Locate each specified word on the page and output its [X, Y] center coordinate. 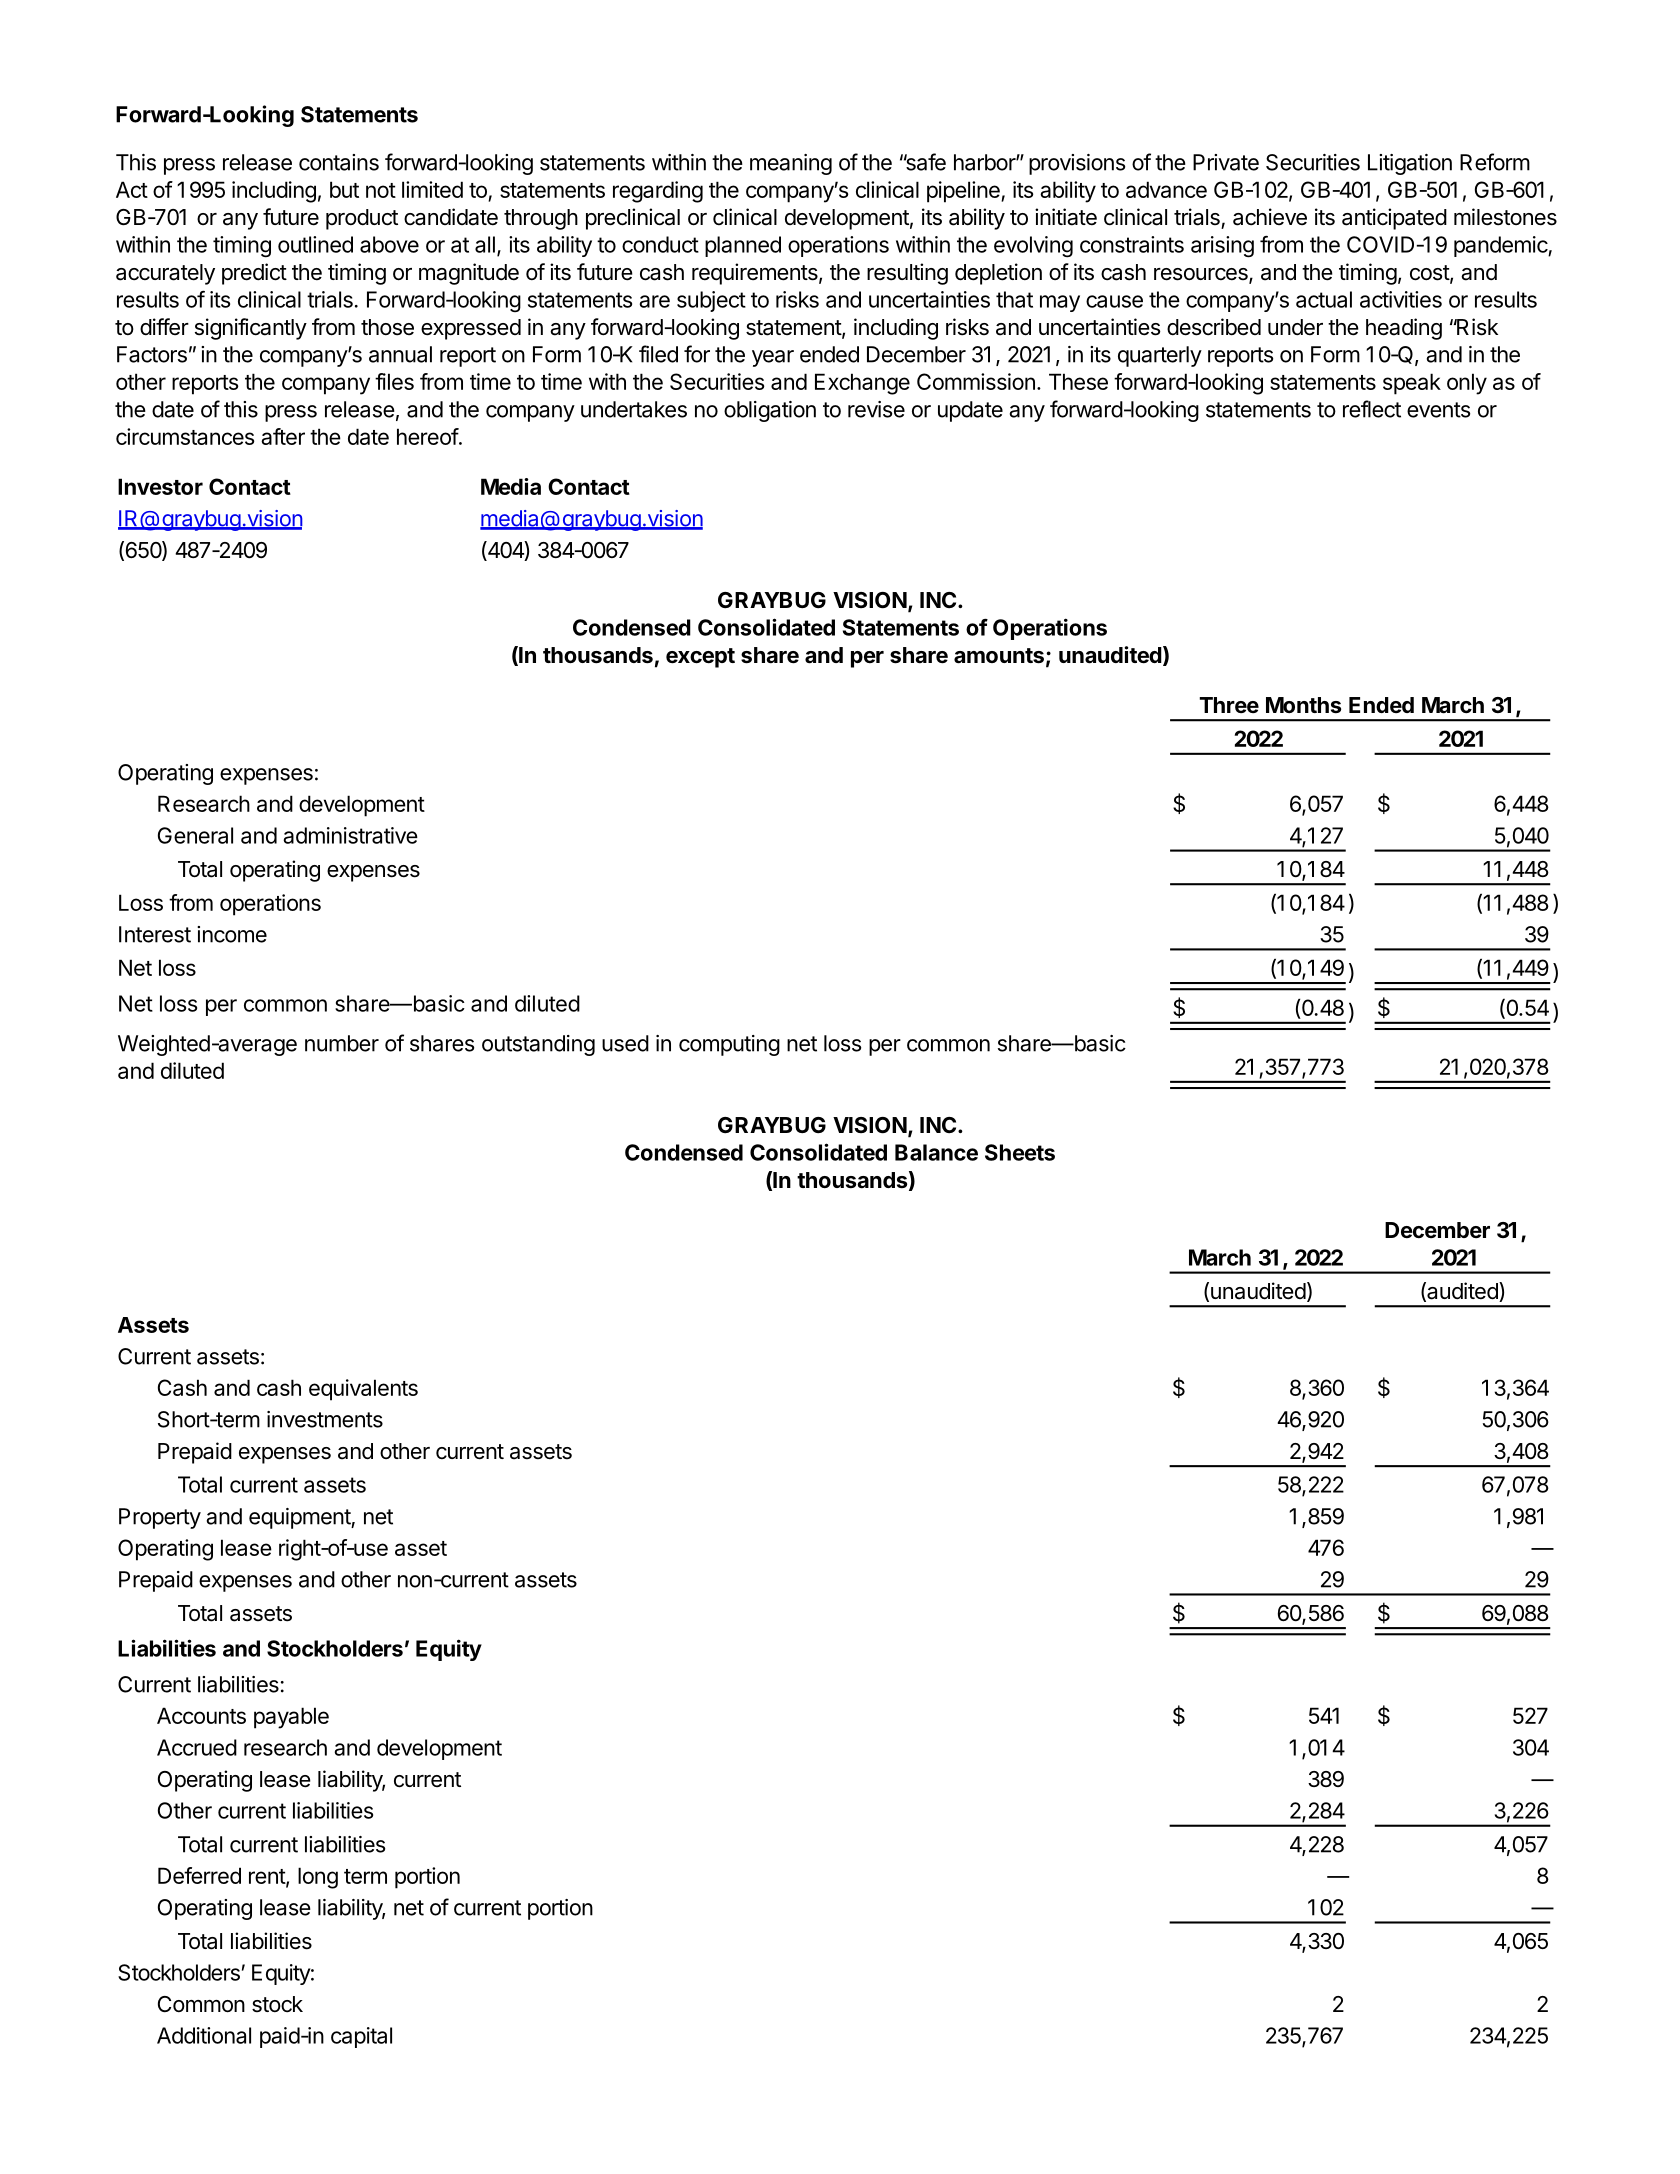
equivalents [363, 1390]
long [318, 1878]
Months [1303, 705]
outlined [315, 244]
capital [361, 2037]
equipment [300, 1518]
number [342, 1043]
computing [729, 1045]
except [700, 658]
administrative [350, 835]
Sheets [1020, 1152]
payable [291, 1718]
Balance [936, 1152]
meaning [791, 164]
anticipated [1394, 219]
